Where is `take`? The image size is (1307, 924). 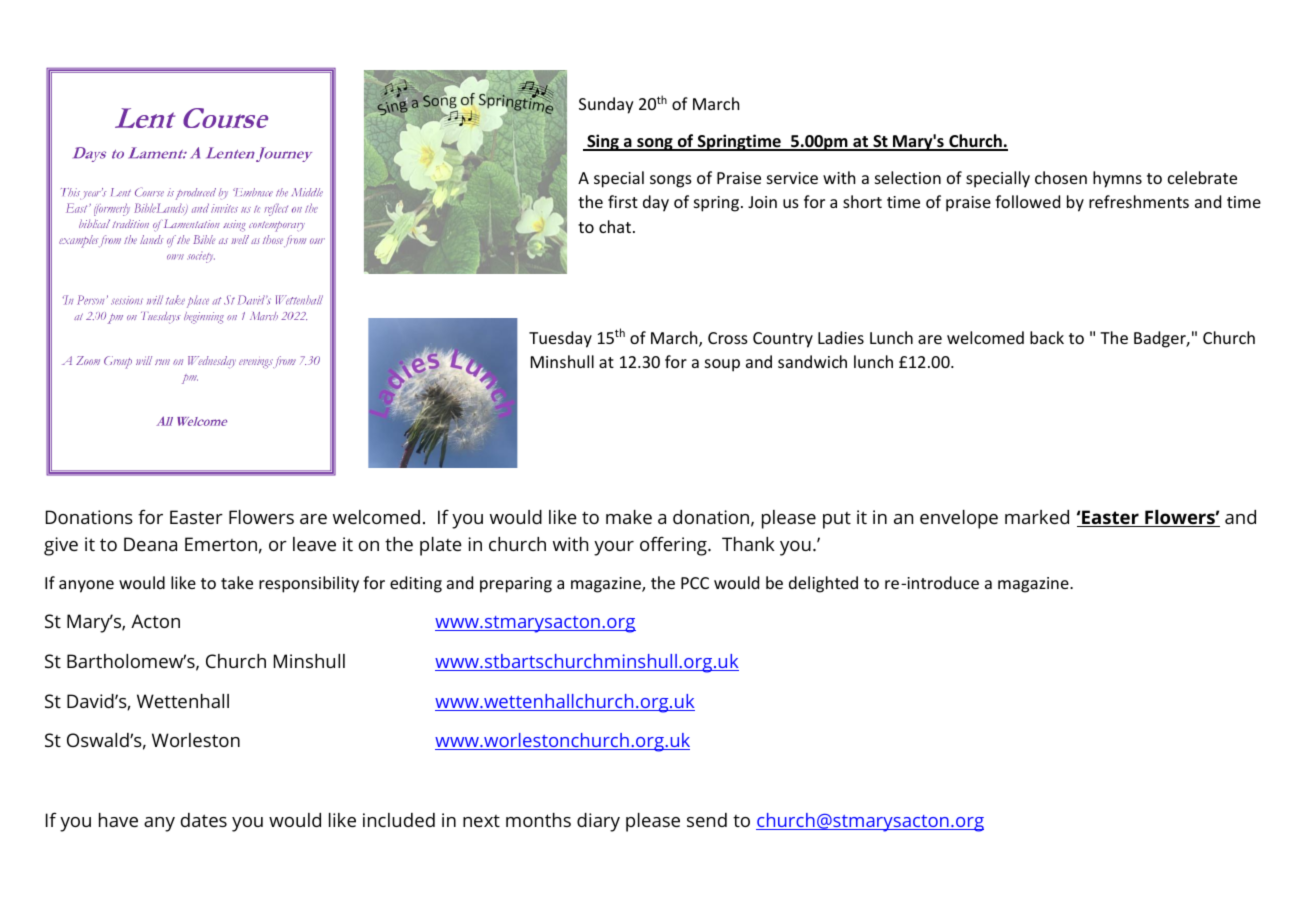 take is located at coordinates (237, 582).
